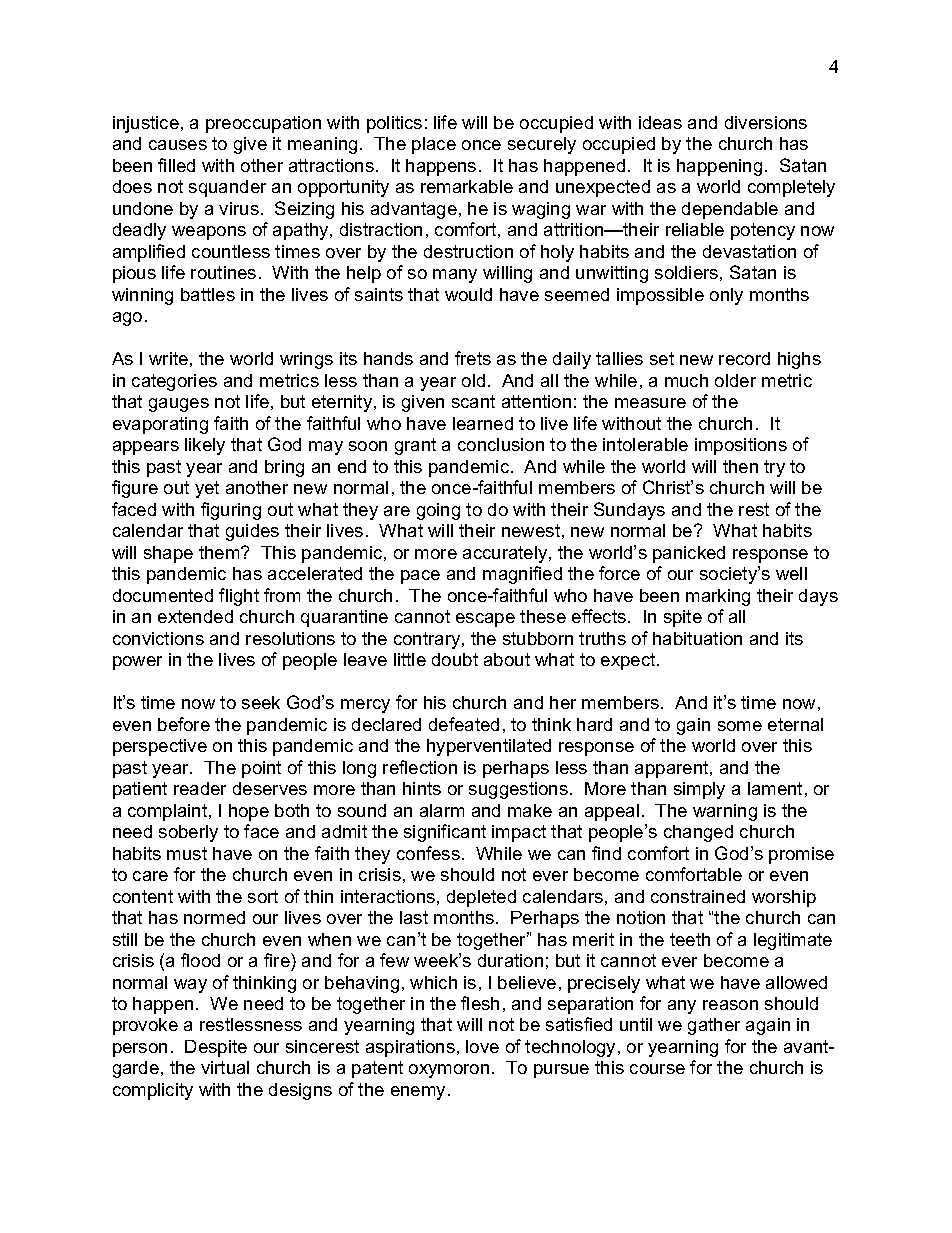  Describe the element at coordinates (449, 1071) in the image. I see `oxymoron` at that location.
